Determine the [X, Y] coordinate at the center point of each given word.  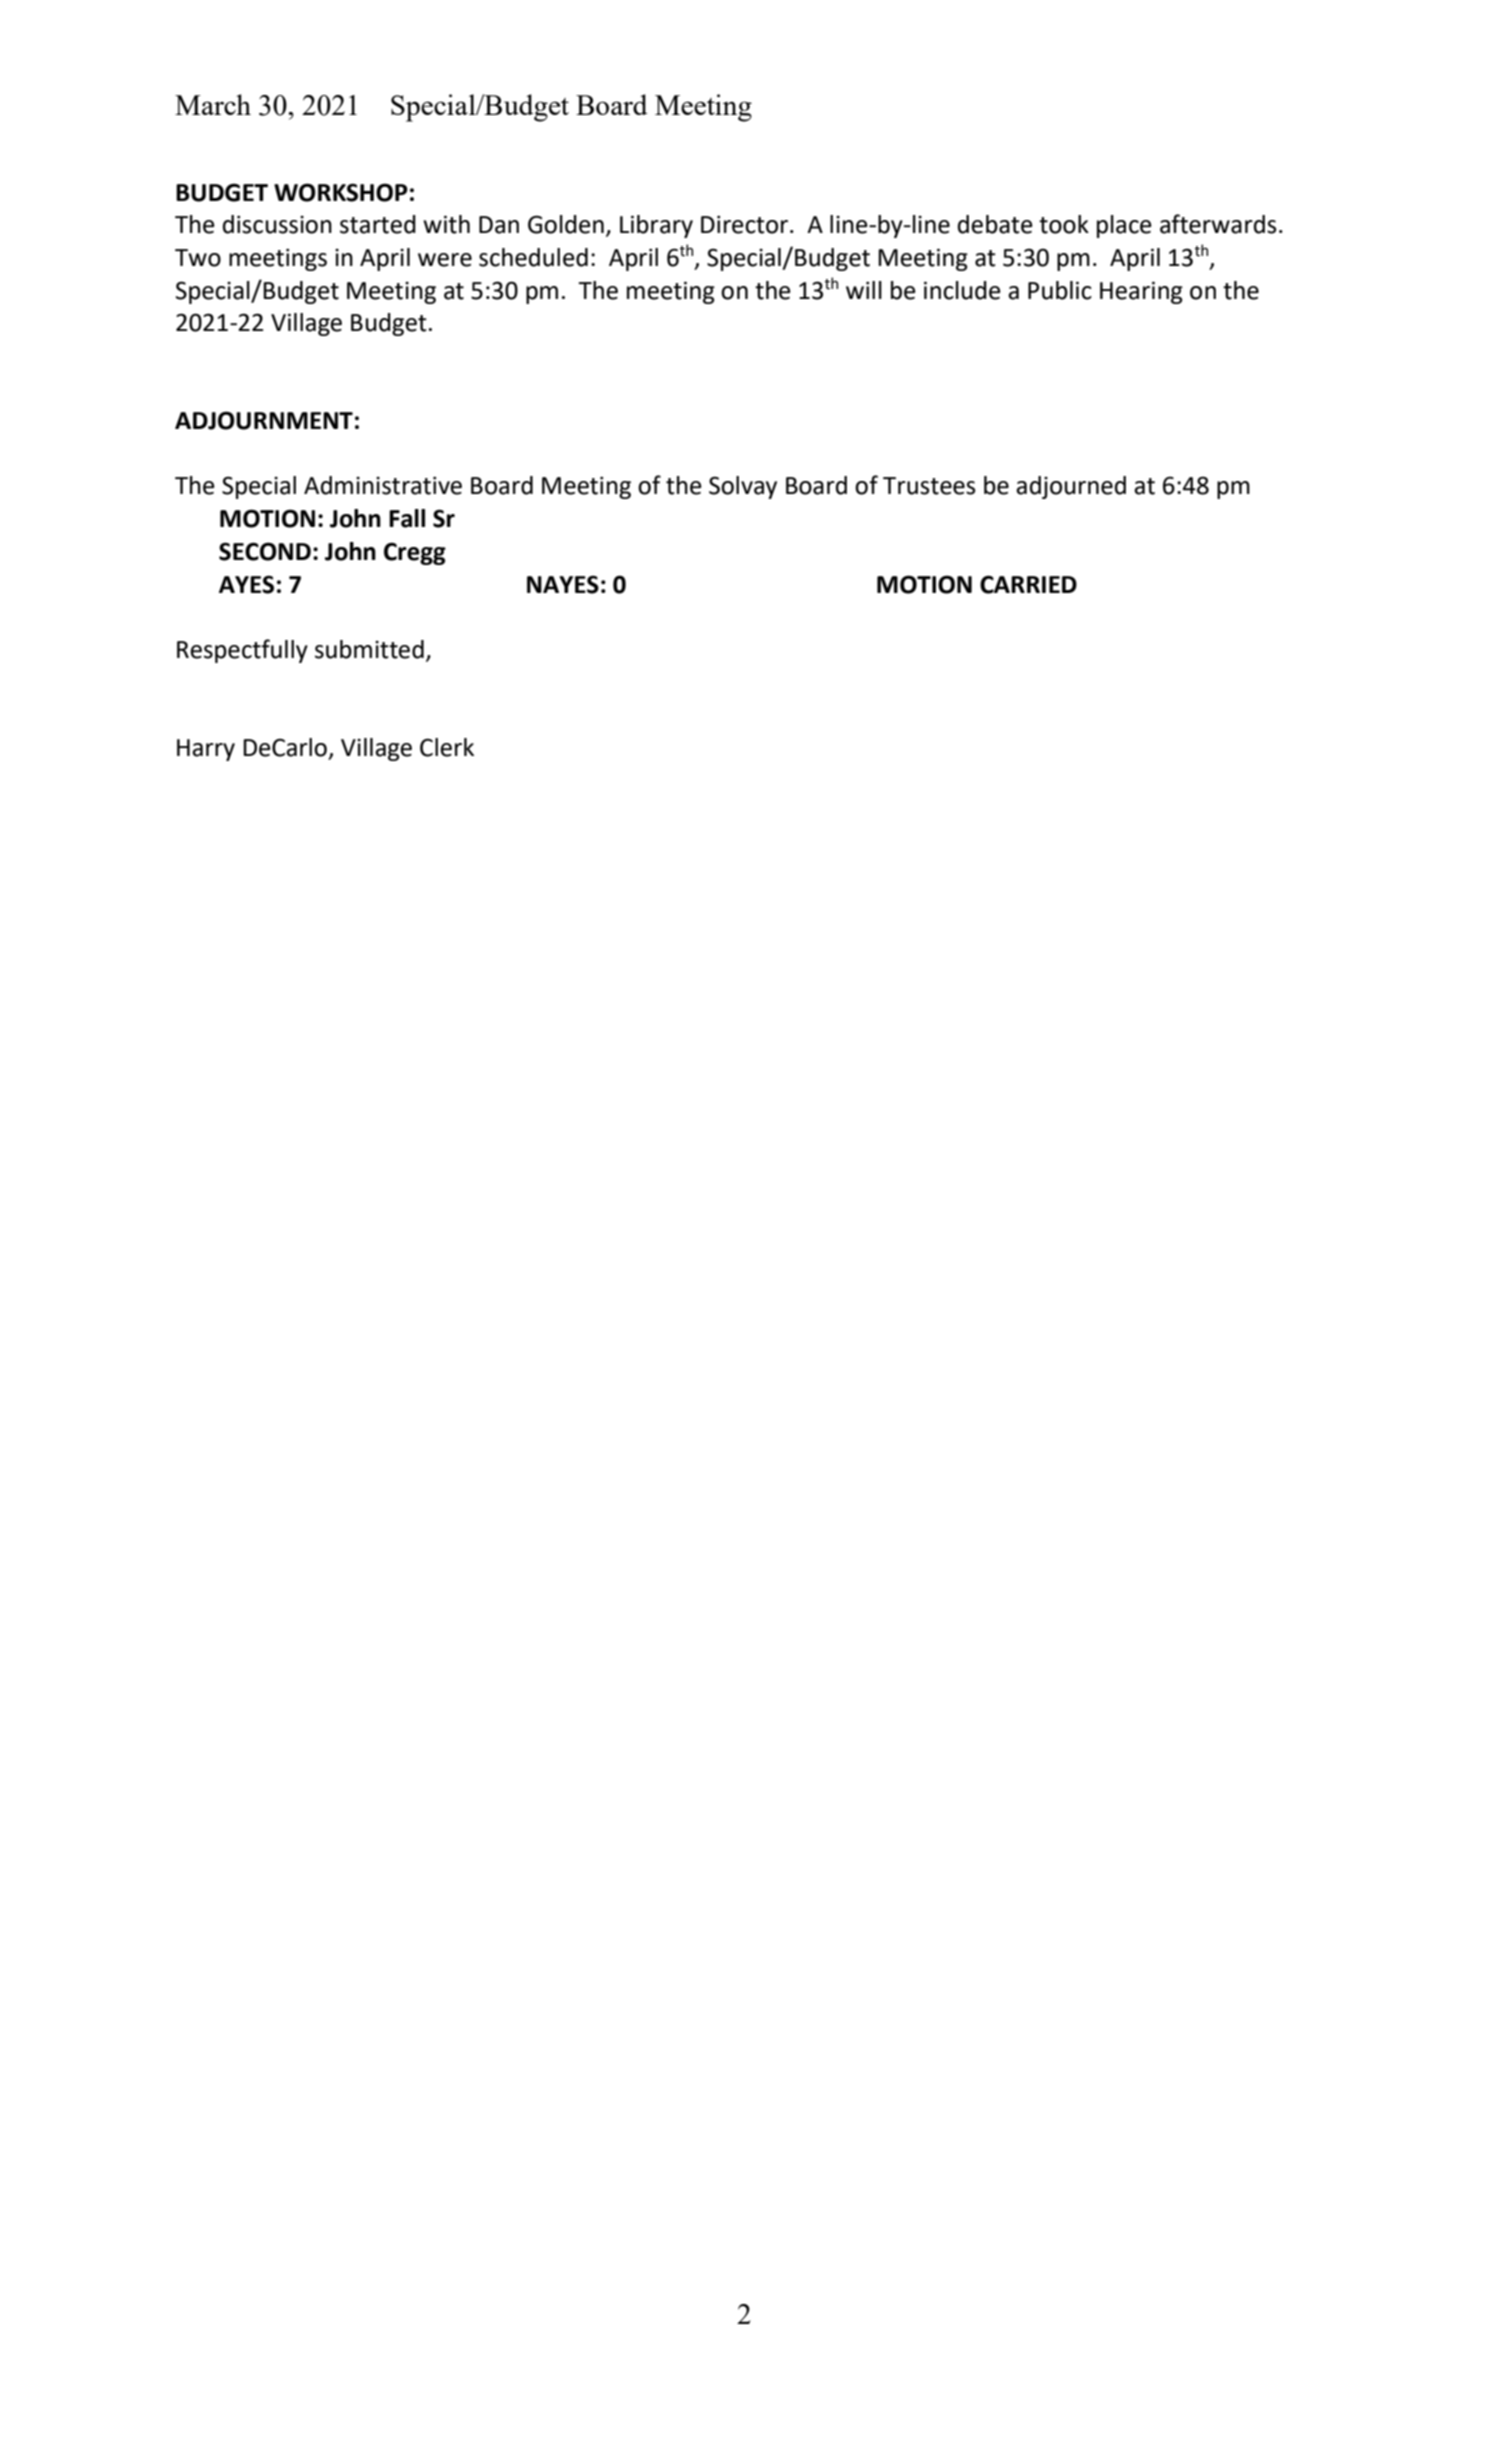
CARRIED [1028, 584]
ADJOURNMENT [264, 420]
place [1124, 226]
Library [656, 226]
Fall [407, 518]
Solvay [743, 487]
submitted [369, 649]
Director [746, 224]
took [1064, 224]
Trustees [929, 486]
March [213, 104]
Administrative [383, 485]
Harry [206, 750]
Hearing [1141, 292]
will [864, 290]
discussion [277, 224]
